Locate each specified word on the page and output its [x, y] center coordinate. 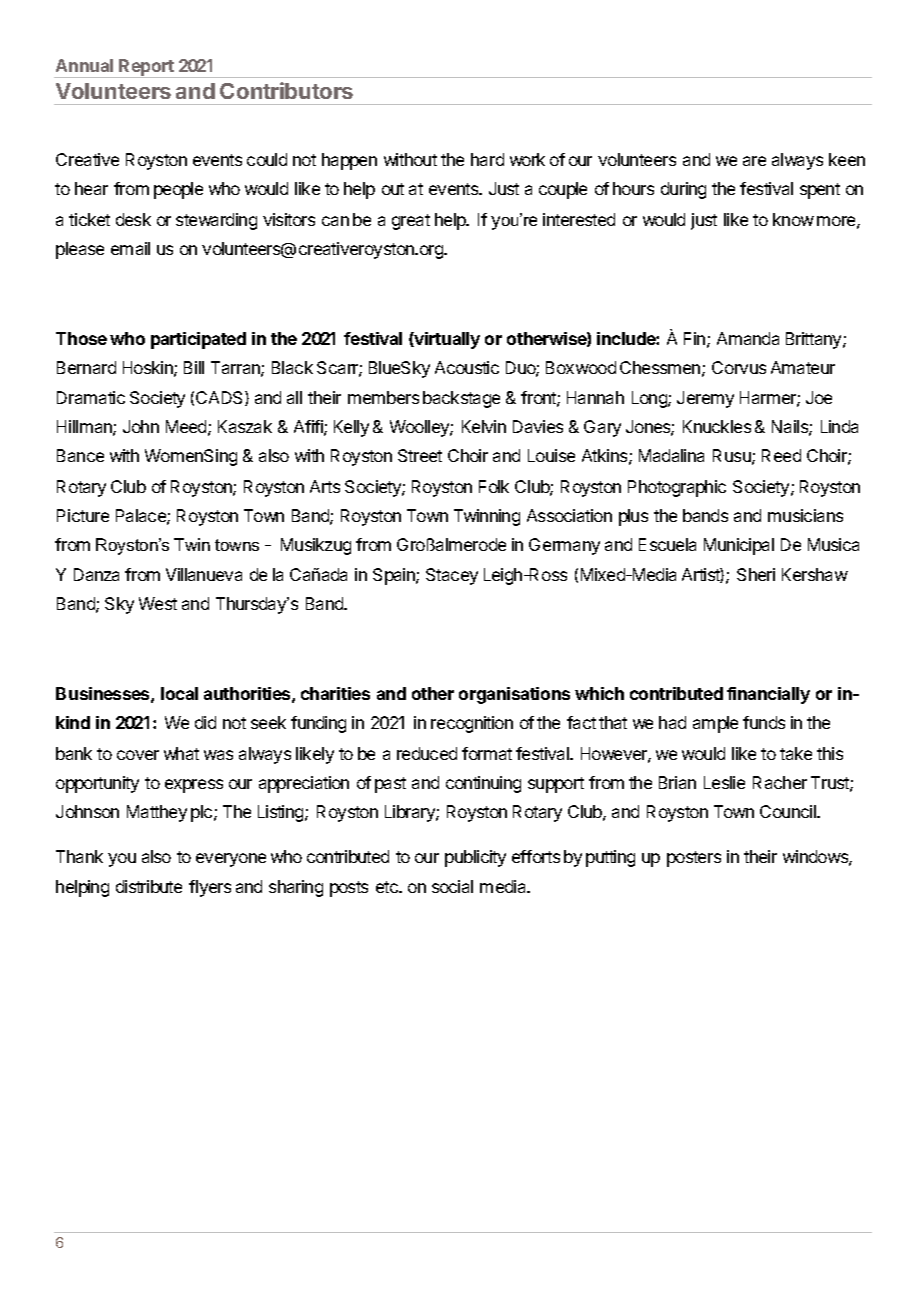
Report [147, 68]
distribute [149, 886]
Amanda [748, 338]
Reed [781, 455]
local [179, 693]
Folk [494, 486]
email [130, 248]
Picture [83, 515]
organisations [514, 695]
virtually [446, 340]
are [754, 161]
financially [768, 695]
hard [487, 159]
